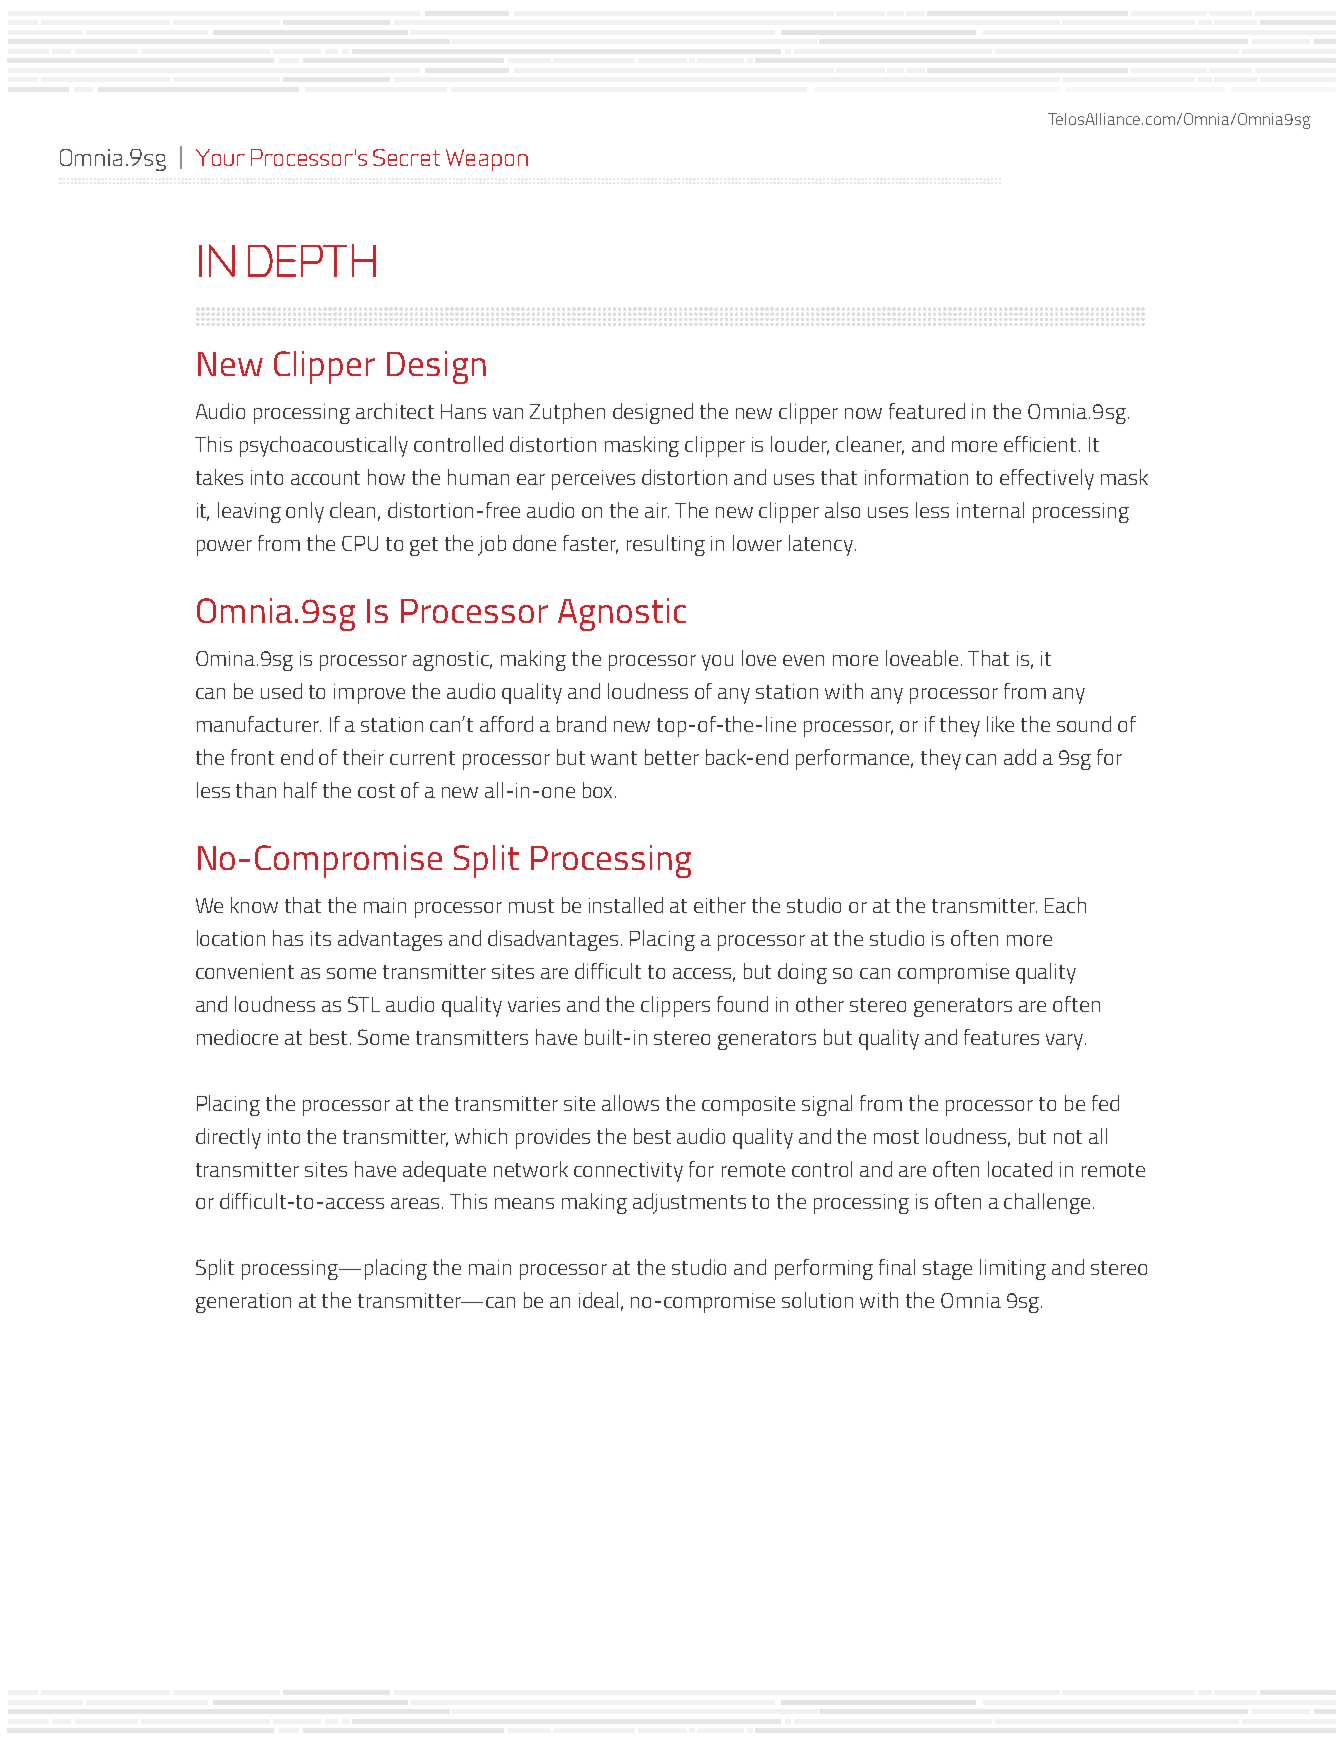 The width and height of the image is (1344, 1739). Describe the element at coordinates (1013, 1269) in the image. I see `limiting` at that location.
